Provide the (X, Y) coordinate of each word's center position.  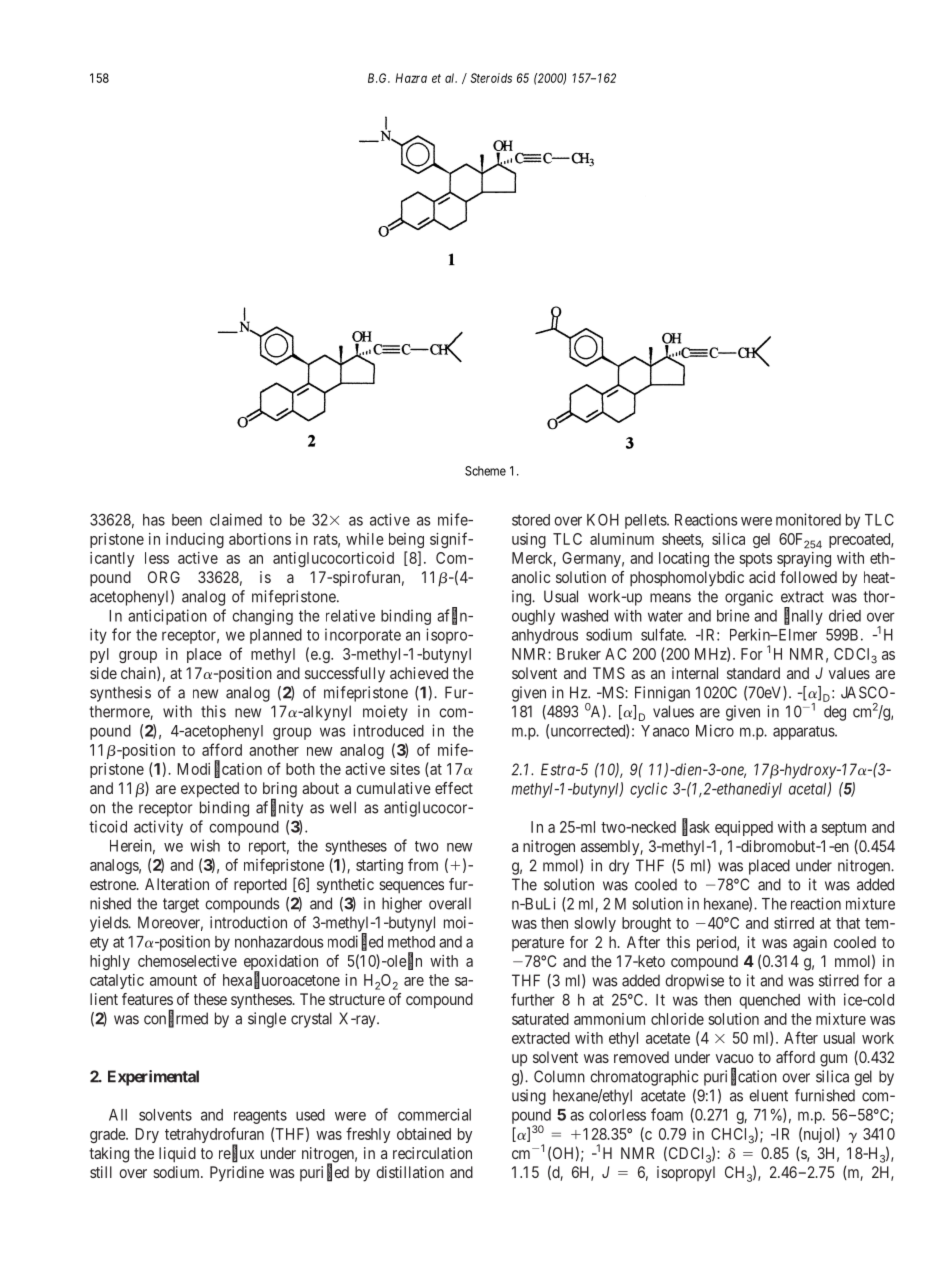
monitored (808, 519)
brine (733, 615)
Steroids (491, 78)
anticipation (167, 617)
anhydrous (545, 636)
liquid (177, 1155)
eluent (768, 1095)
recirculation (432, 1153)
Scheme (485, 471)
